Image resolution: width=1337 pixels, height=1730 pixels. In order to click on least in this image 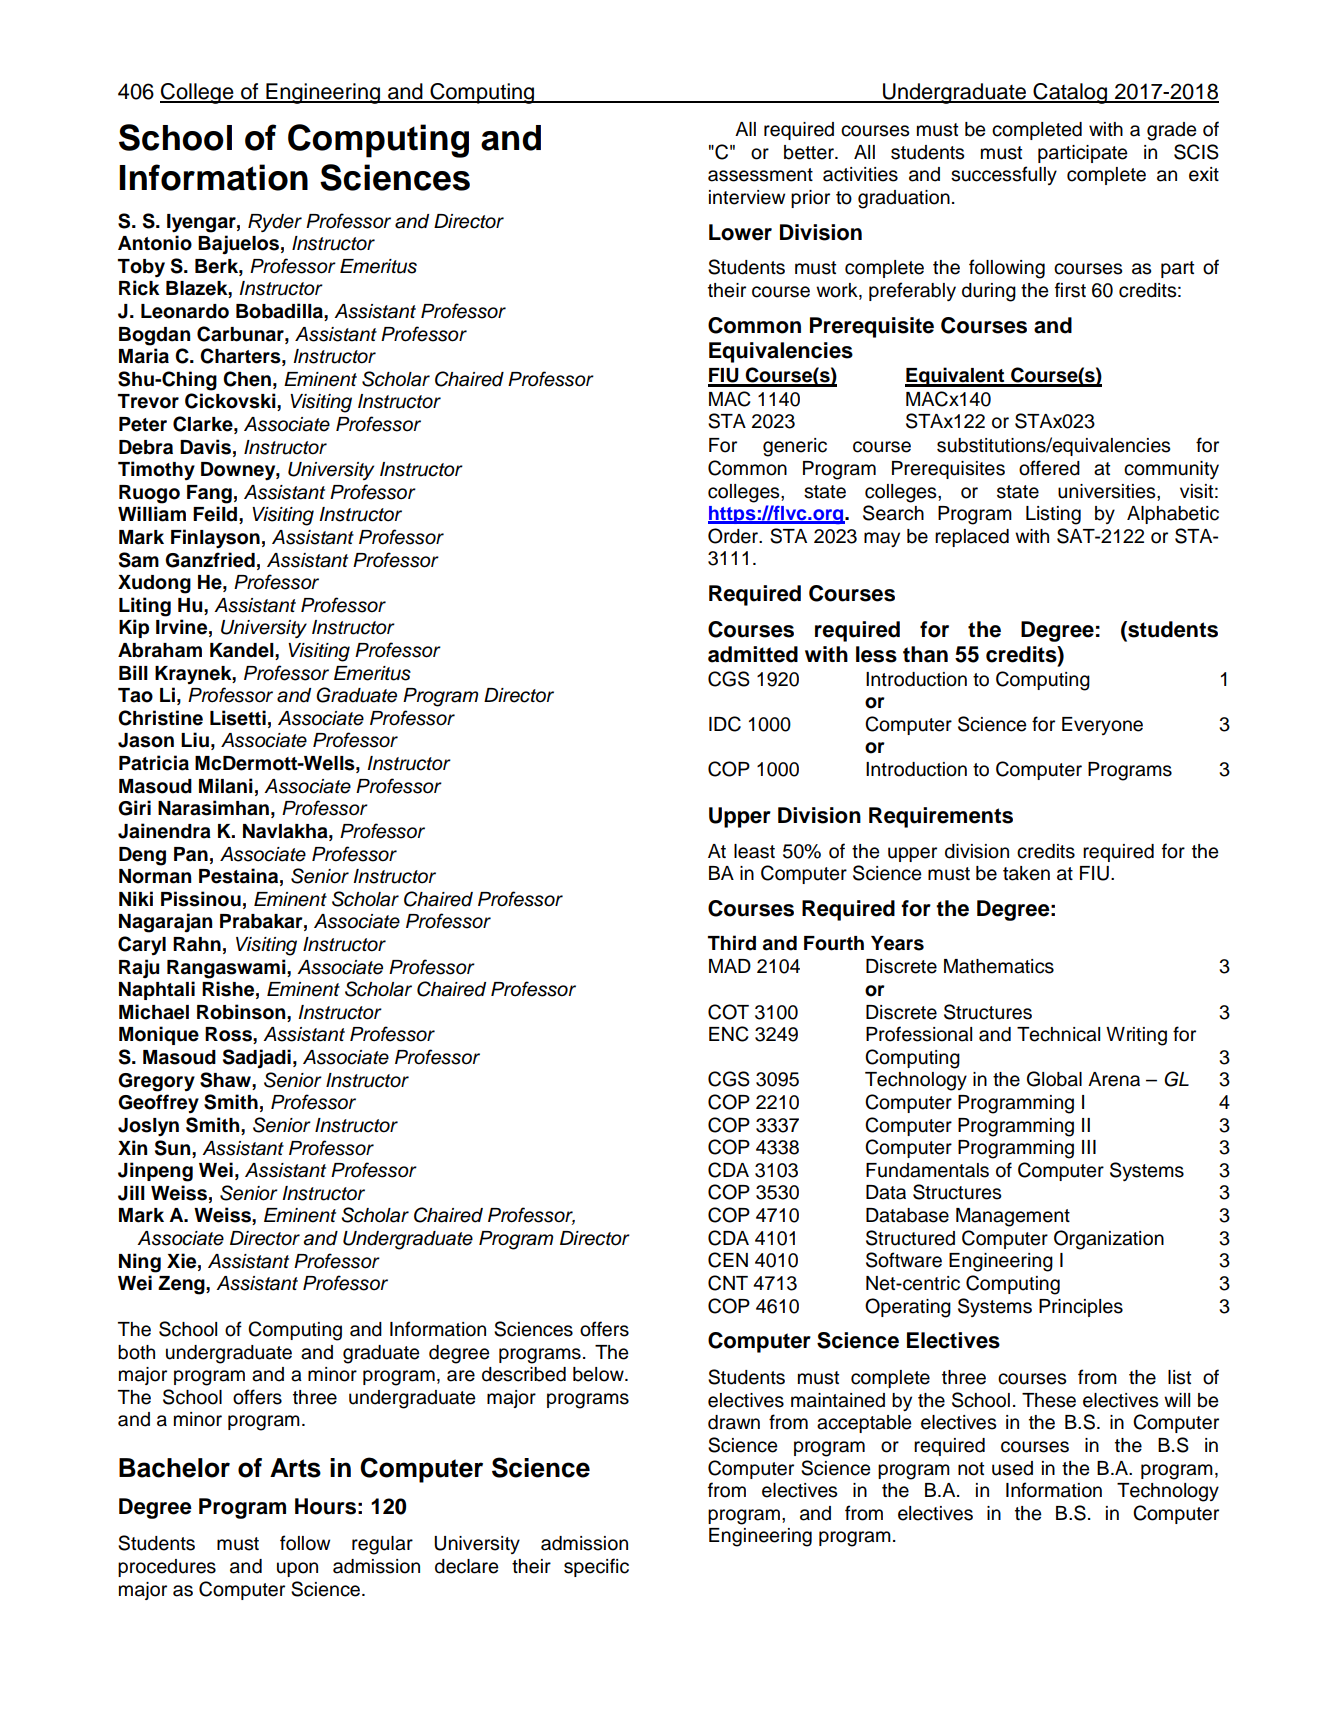, I will do `click(754, 851)`.
